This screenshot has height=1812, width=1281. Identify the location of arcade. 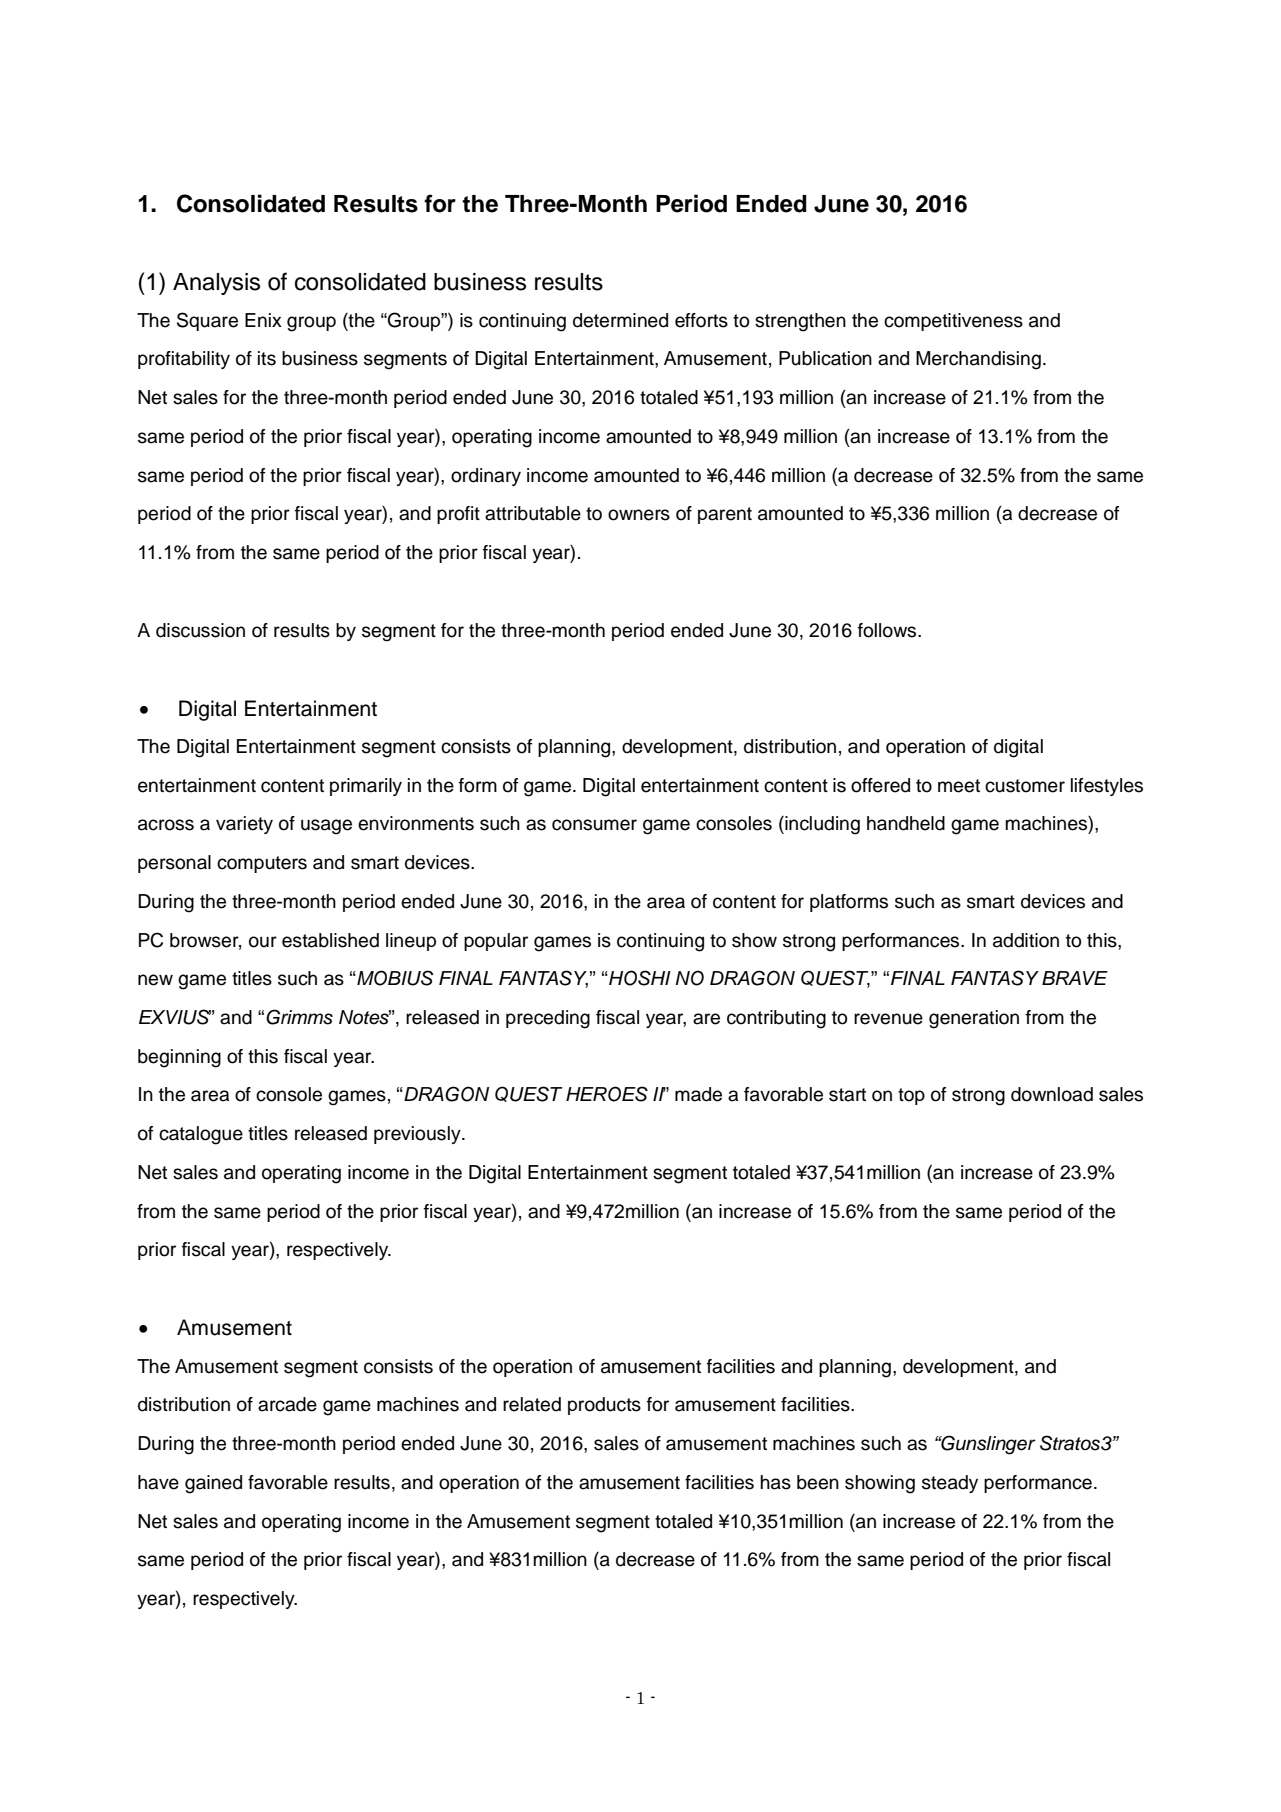
(287, 1404).
